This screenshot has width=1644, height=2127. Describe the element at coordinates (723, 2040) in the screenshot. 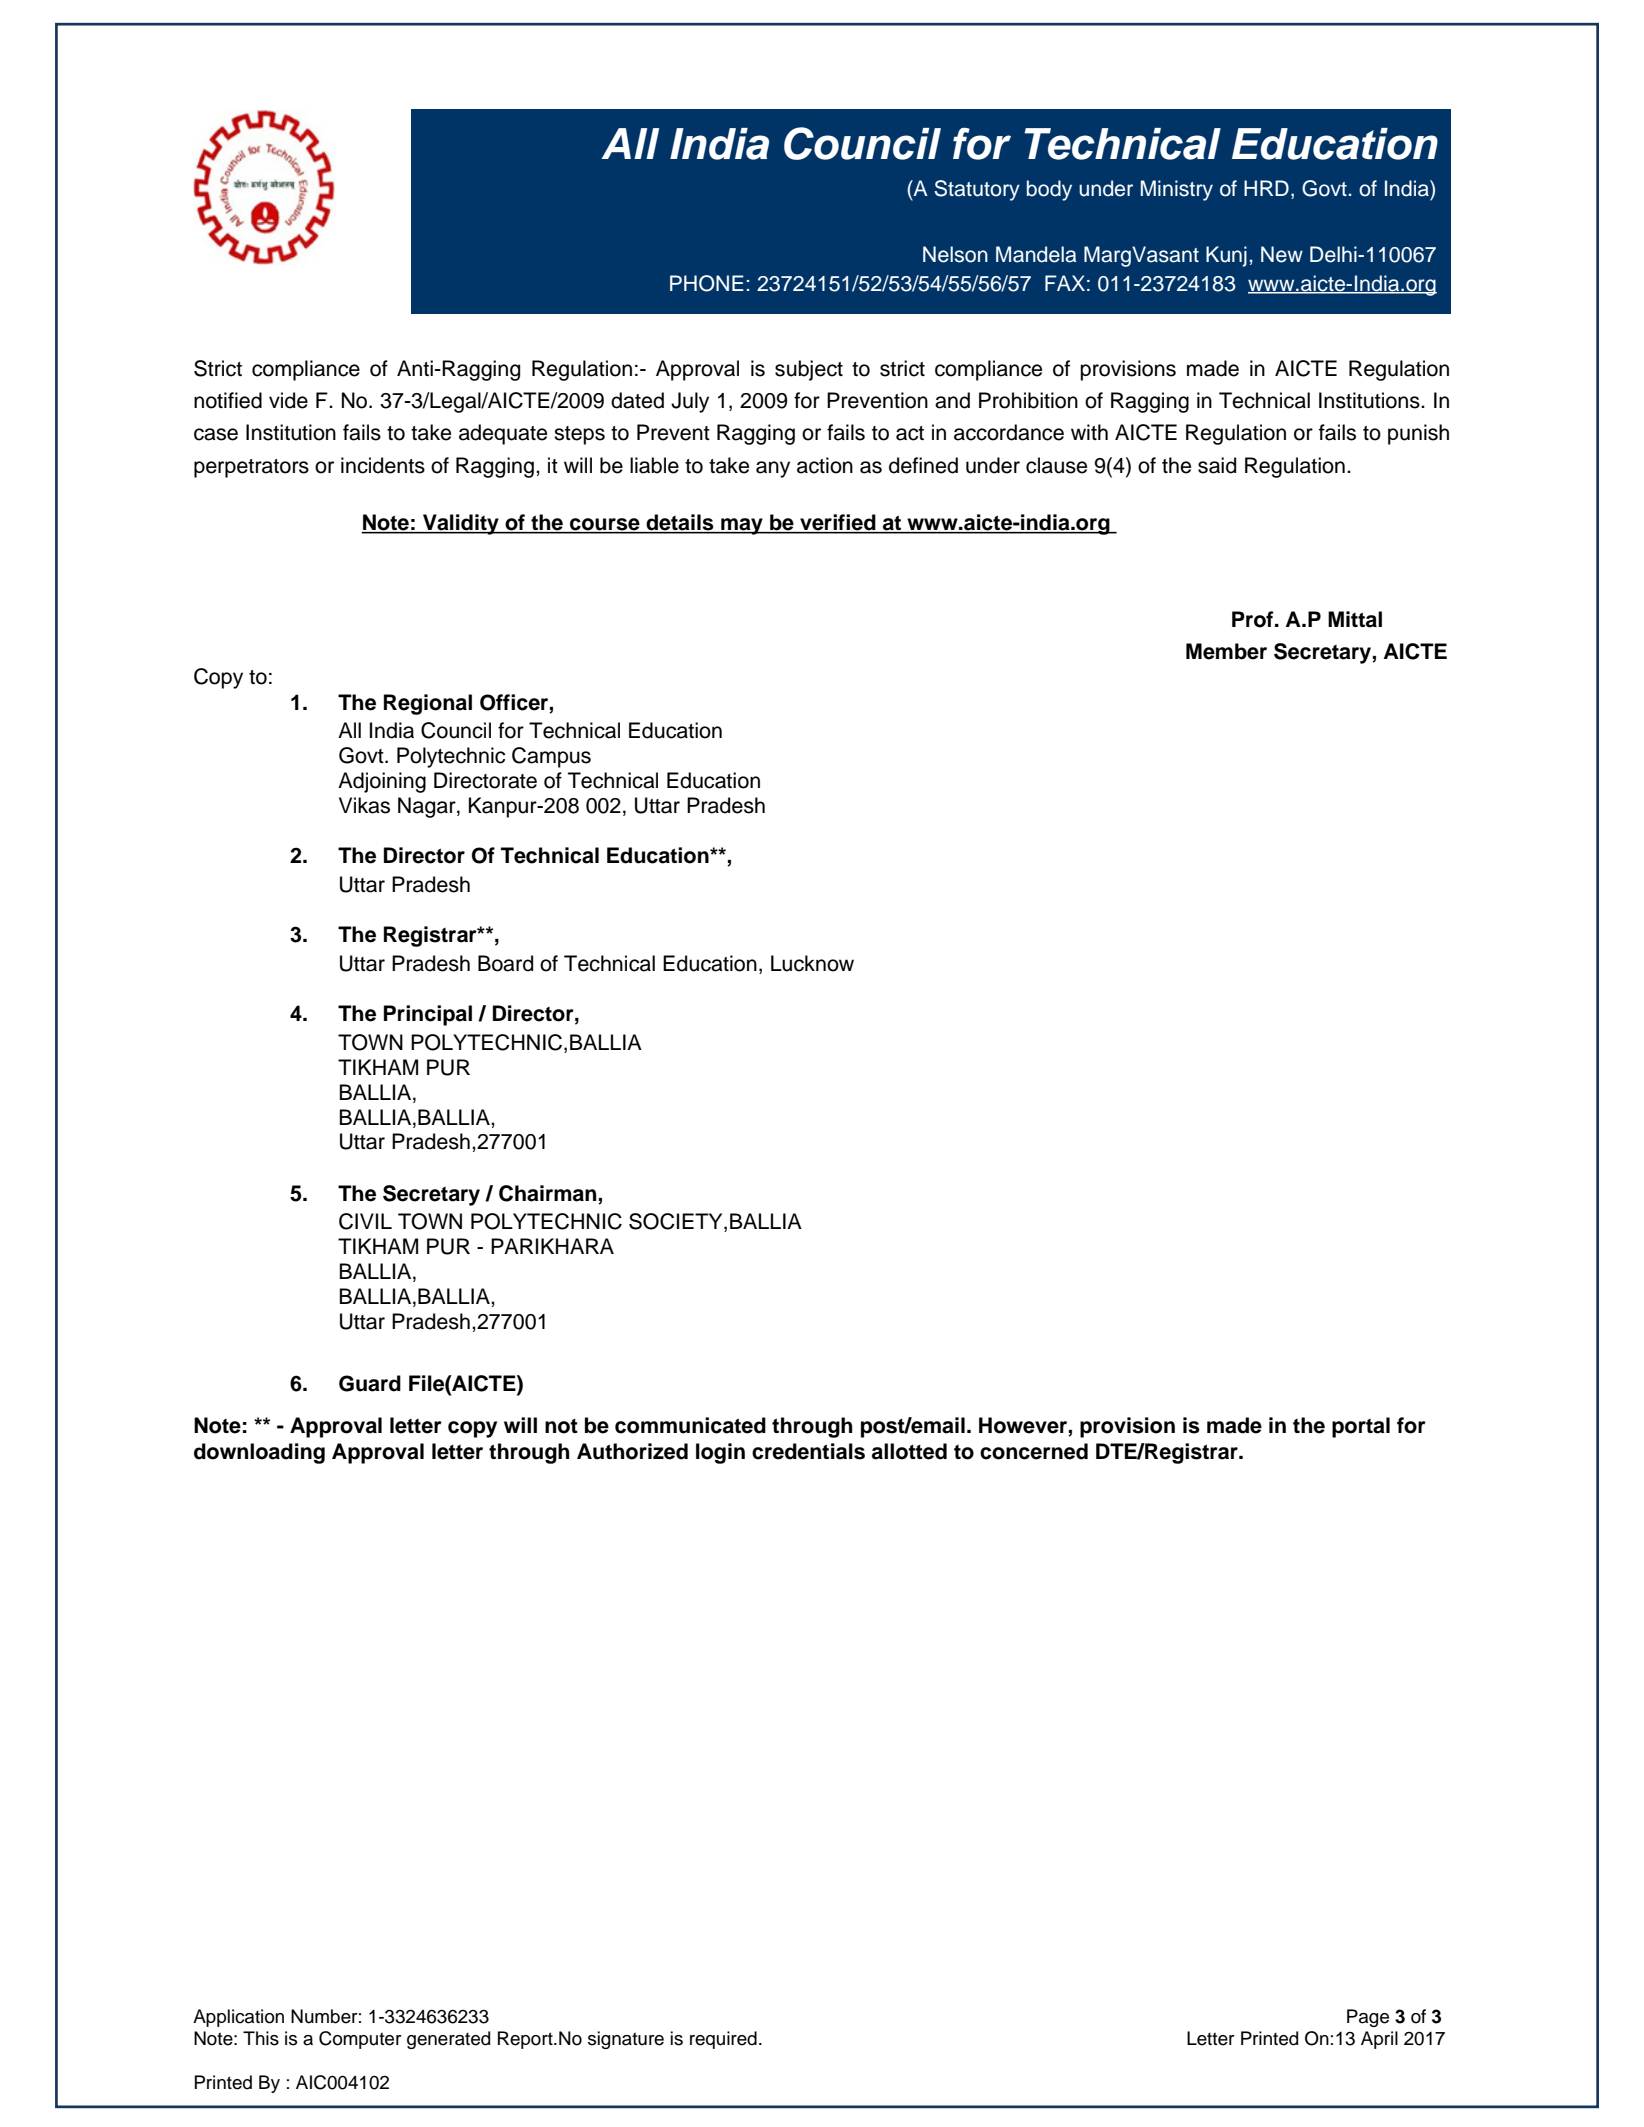

I see `required` at that location.
